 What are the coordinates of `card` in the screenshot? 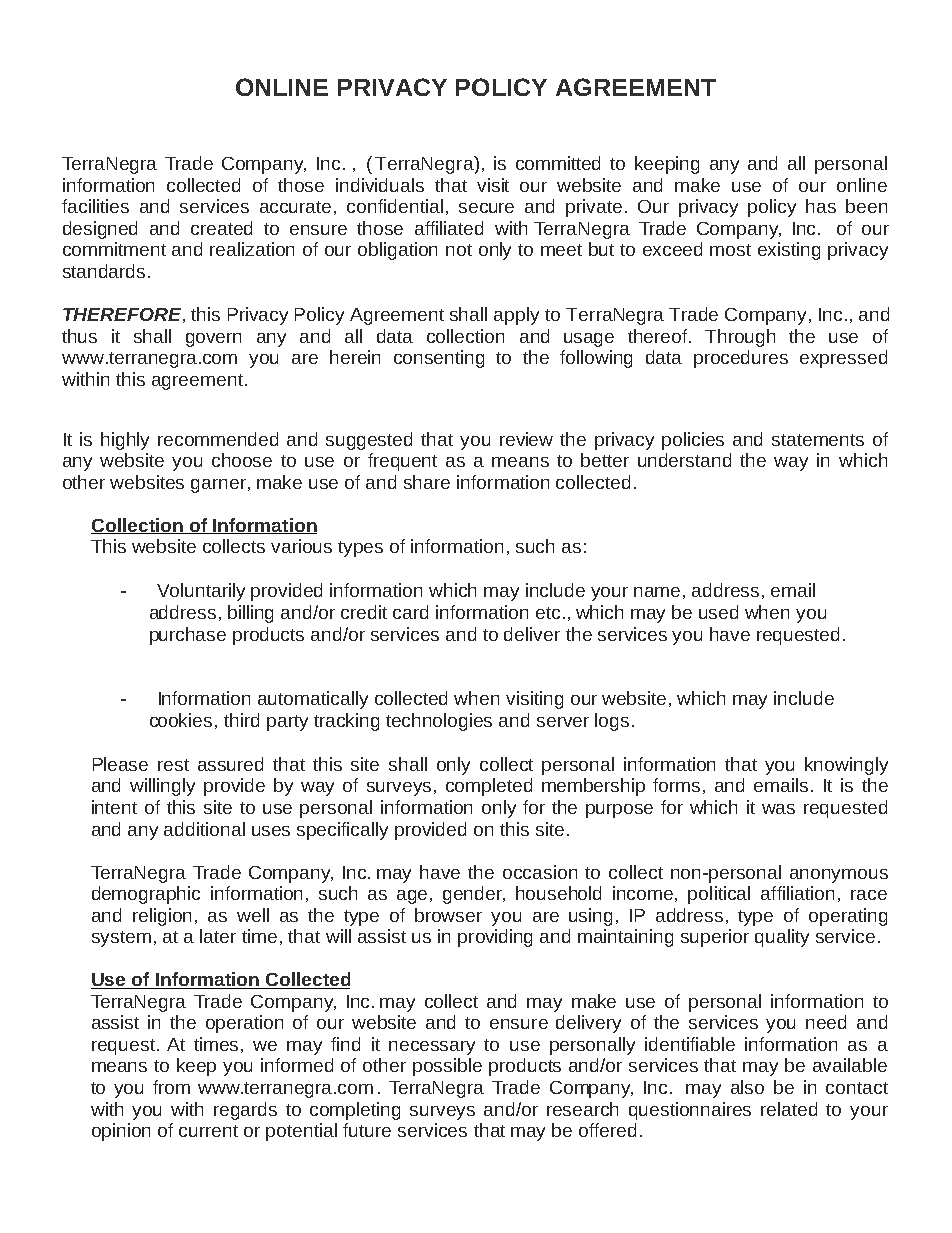 It's located at (410, 612).
